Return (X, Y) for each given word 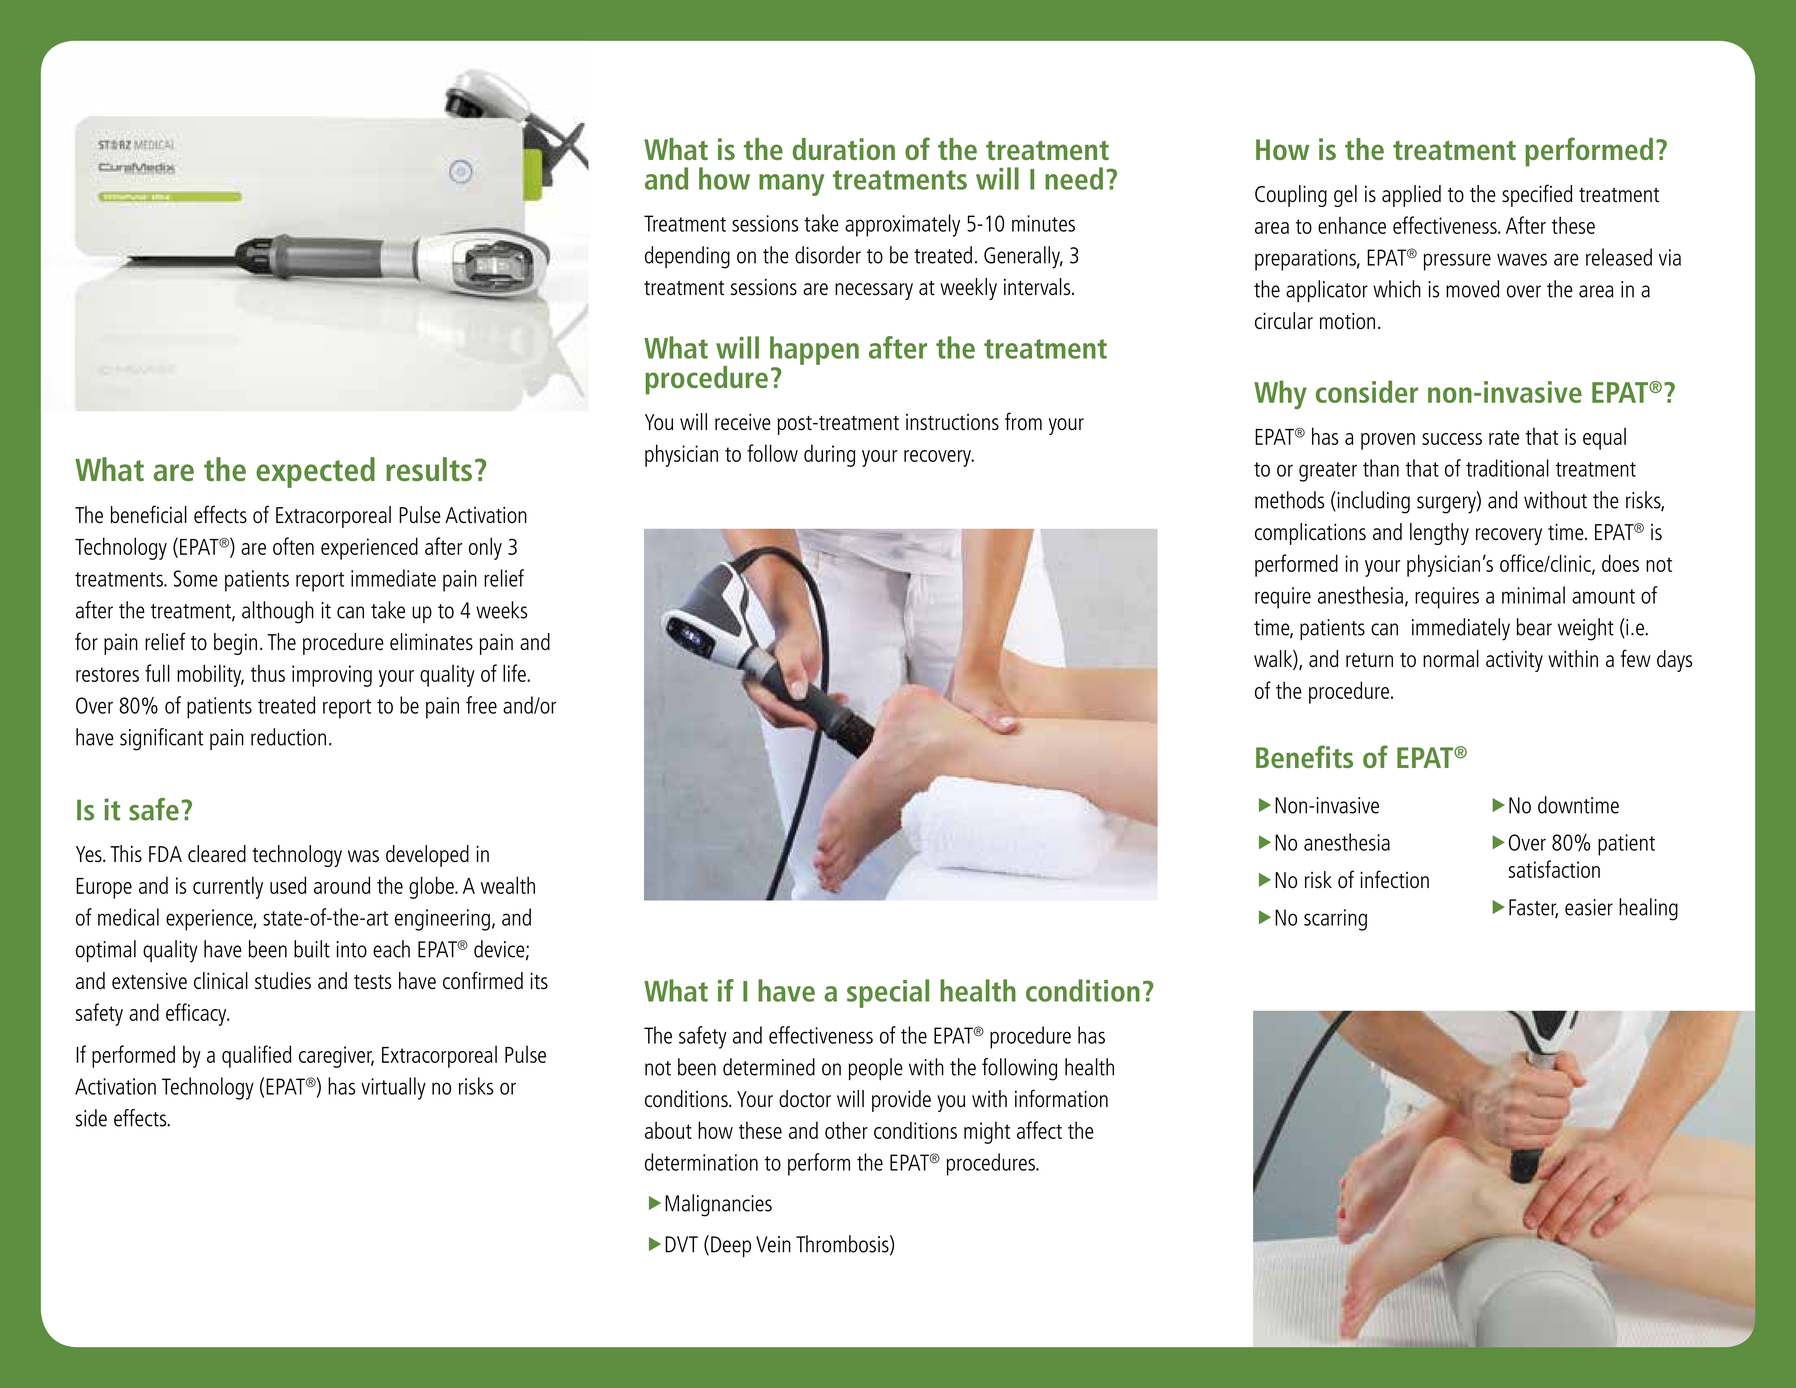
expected (315, 472)
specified (1537, 195)
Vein (773, 1244)
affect (1039, 1130)
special (888, 993)
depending (687, 257)
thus (268, 673)
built (312, 949)
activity (1514, 661)
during (829, 455)
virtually (393, 1088)
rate (1504, 437)
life (515, 673)
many (791, 185)
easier (1589, 907)
